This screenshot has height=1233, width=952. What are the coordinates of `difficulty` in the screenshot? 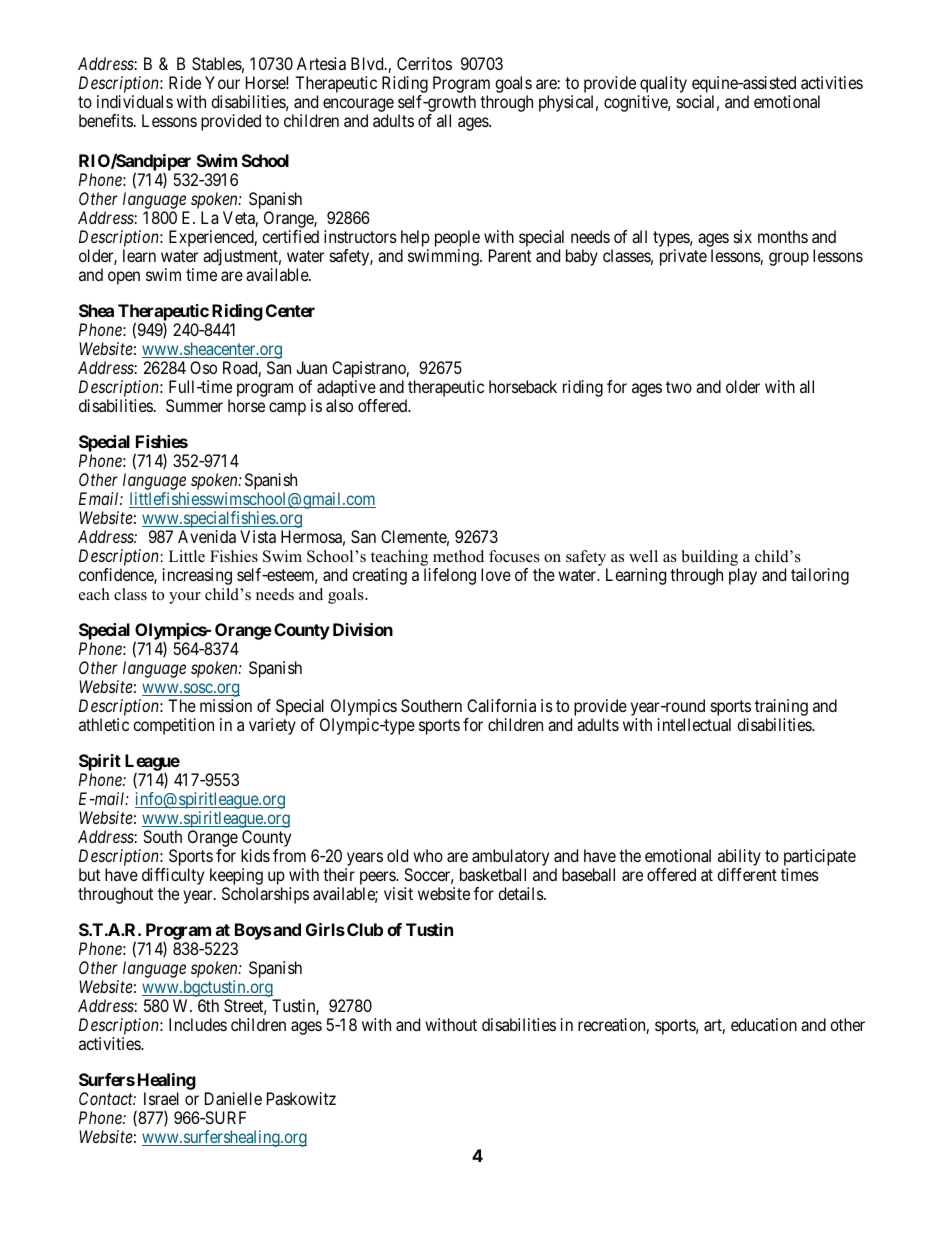 It's located at (173, 876).
